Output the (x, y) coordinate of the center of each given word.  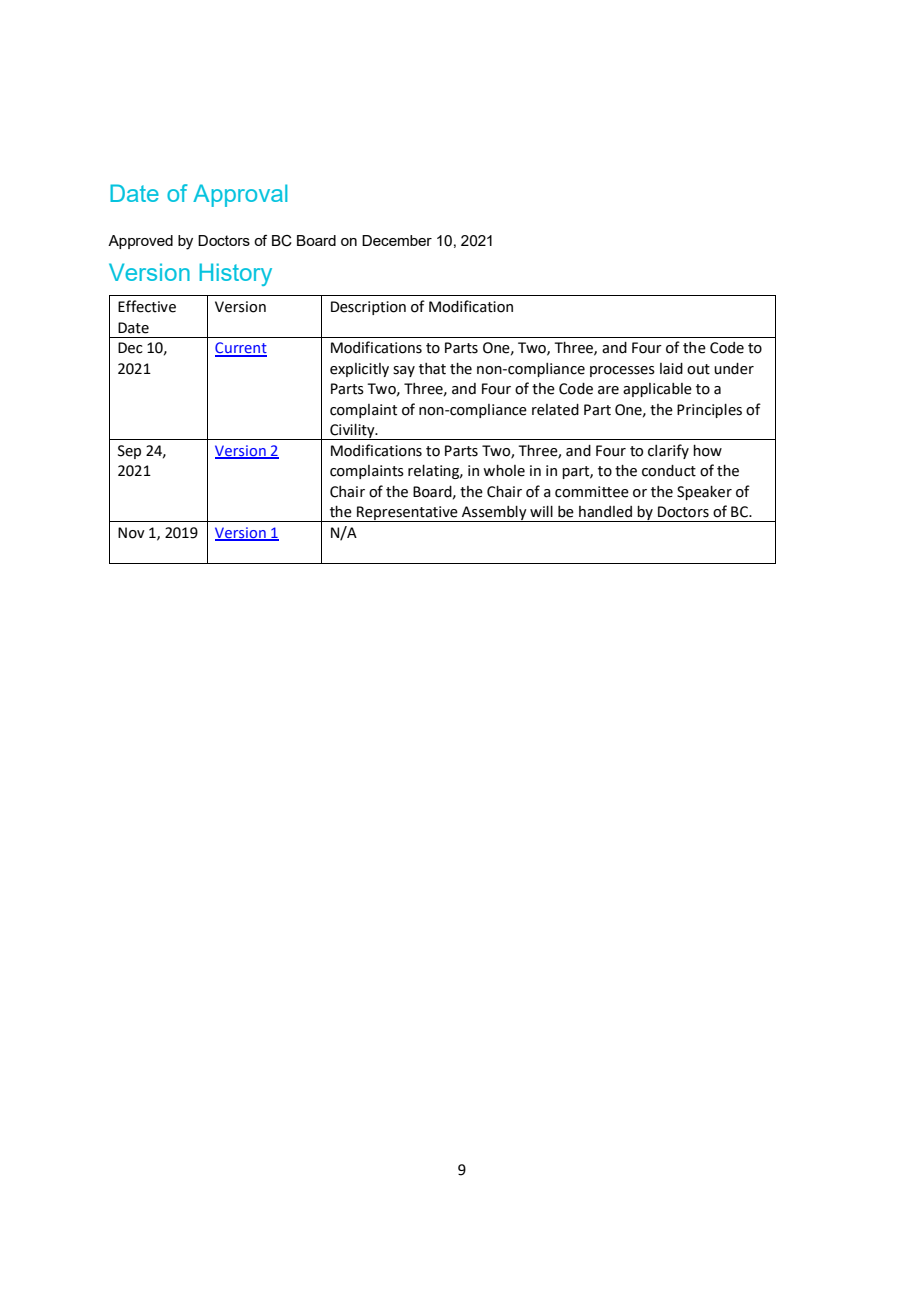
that (432, 369)
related (555, 410)
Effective (147, 306)
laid (671, 369)
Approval (240, 195)
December (397, 240)
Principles (709, 411)
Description (368, 308)
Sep (129, 452)
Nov (131, 533)
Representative (407, 514)
